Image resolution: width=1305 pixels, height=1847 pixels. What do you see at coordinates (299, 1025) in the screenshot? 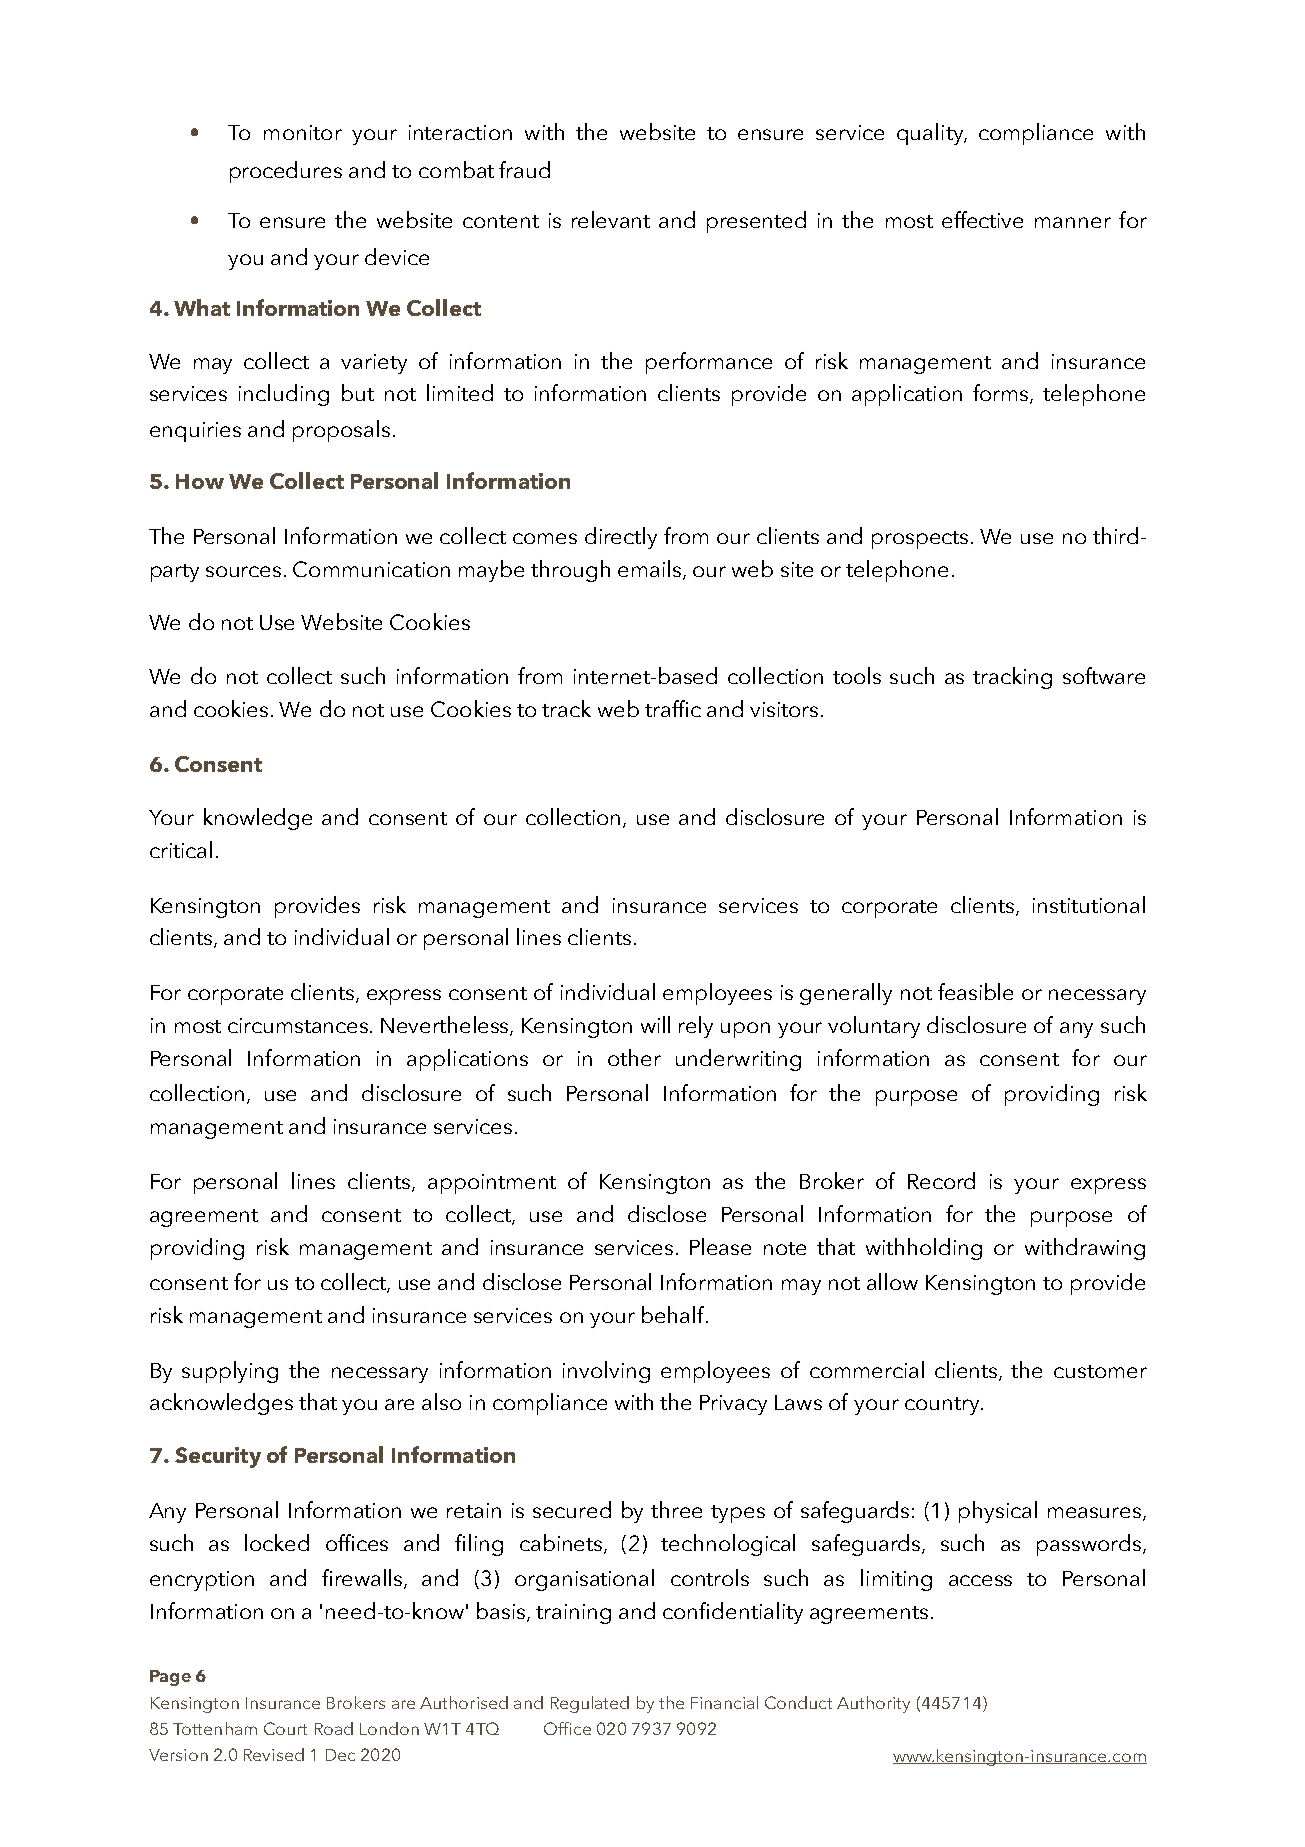
I see `circumstances` at bounding box center [299, 1025].
